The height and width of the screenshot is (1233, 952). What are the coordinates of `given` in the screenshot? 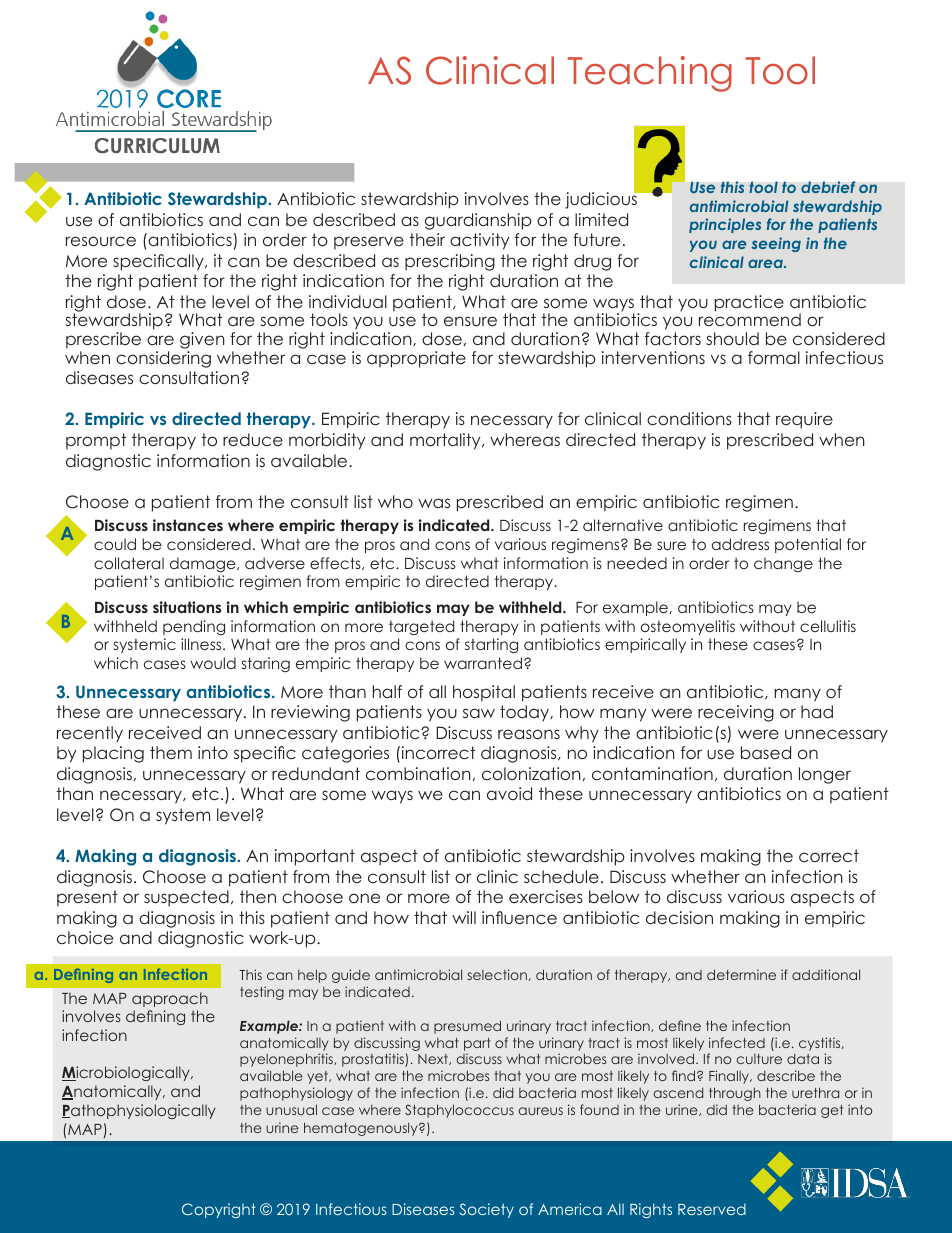 It's located at (202, 342).
